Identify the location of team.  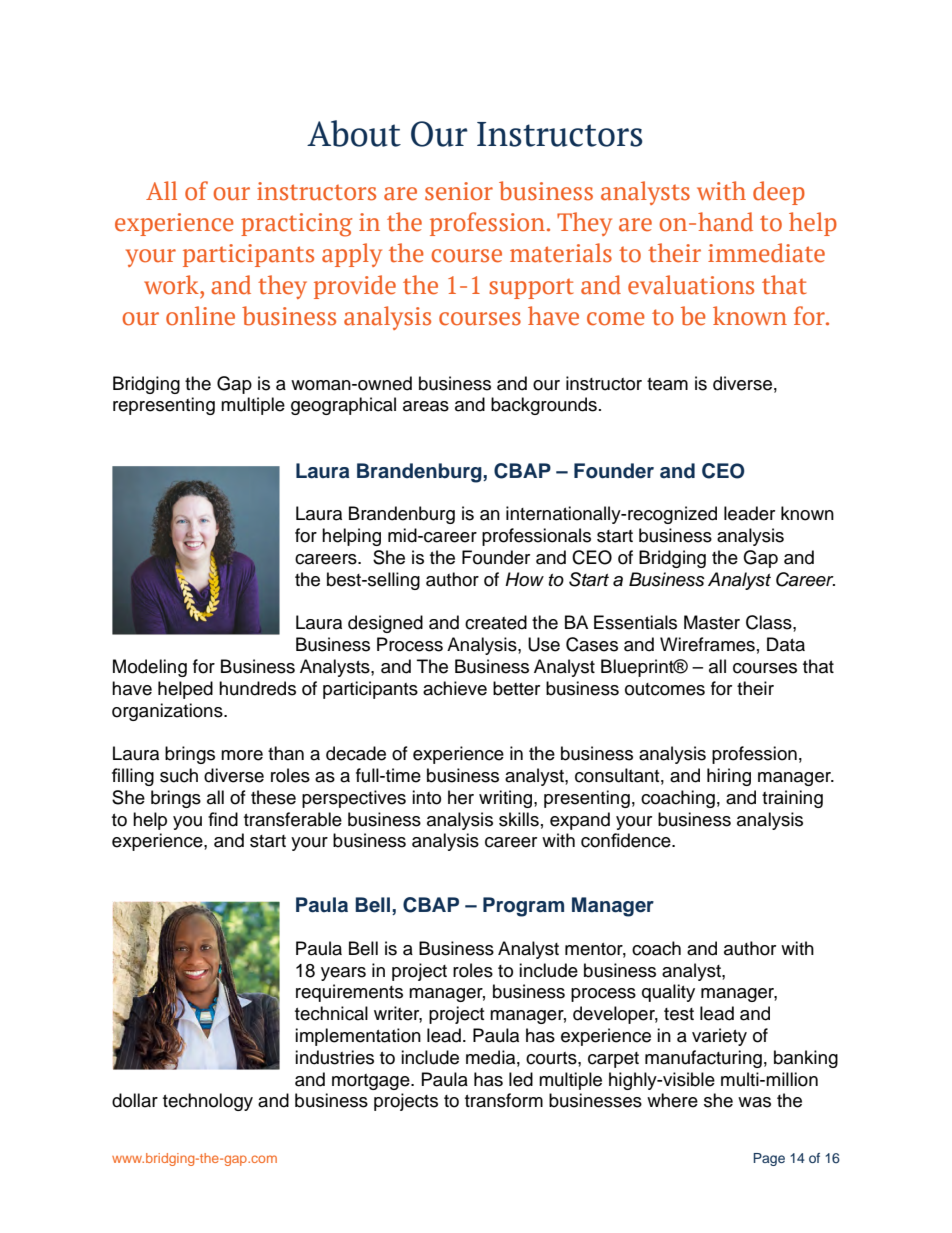
(667, 384).
